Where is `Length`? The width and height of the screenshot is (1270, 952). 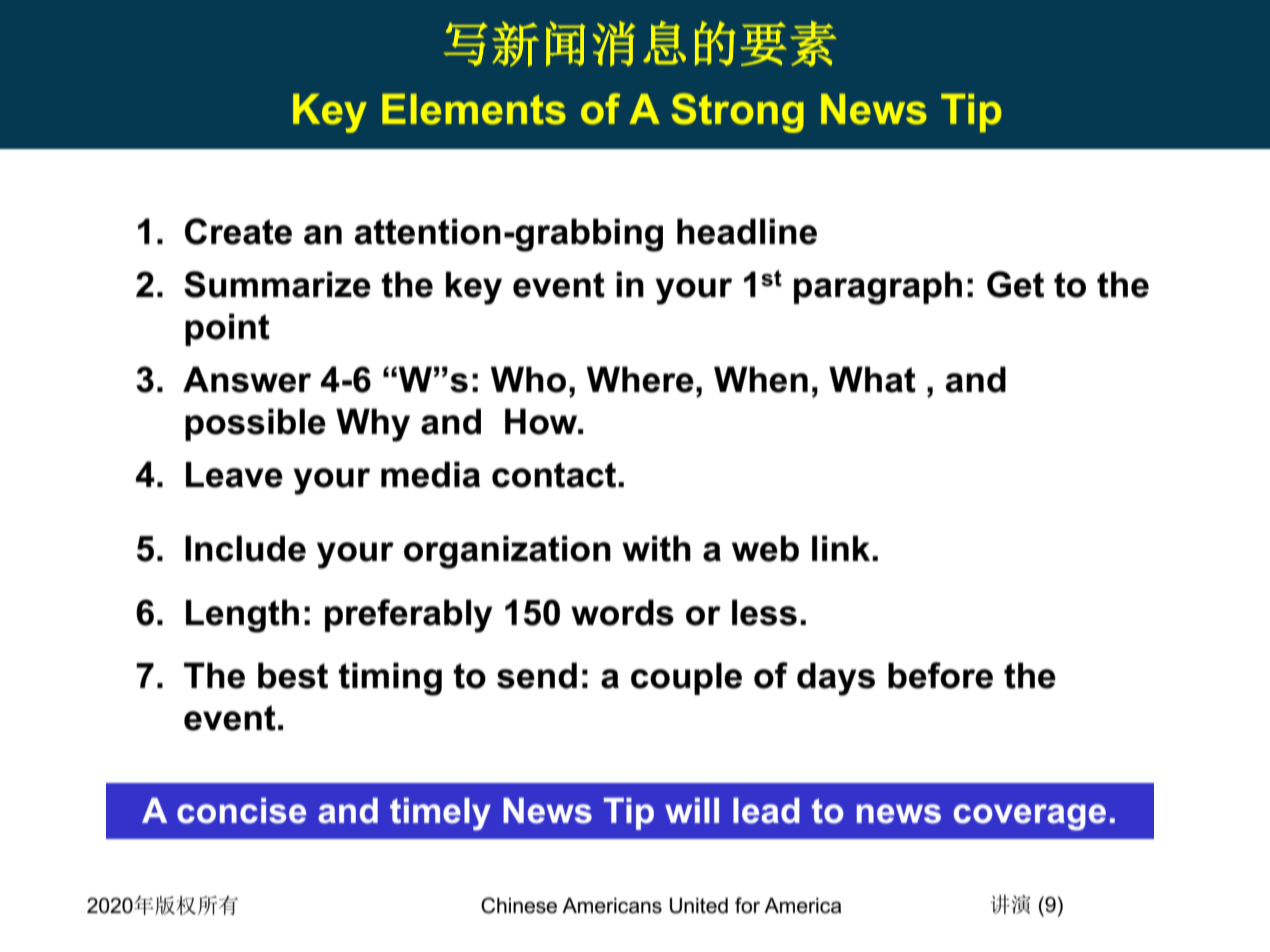
Length is located at coordinates (242, 616).
